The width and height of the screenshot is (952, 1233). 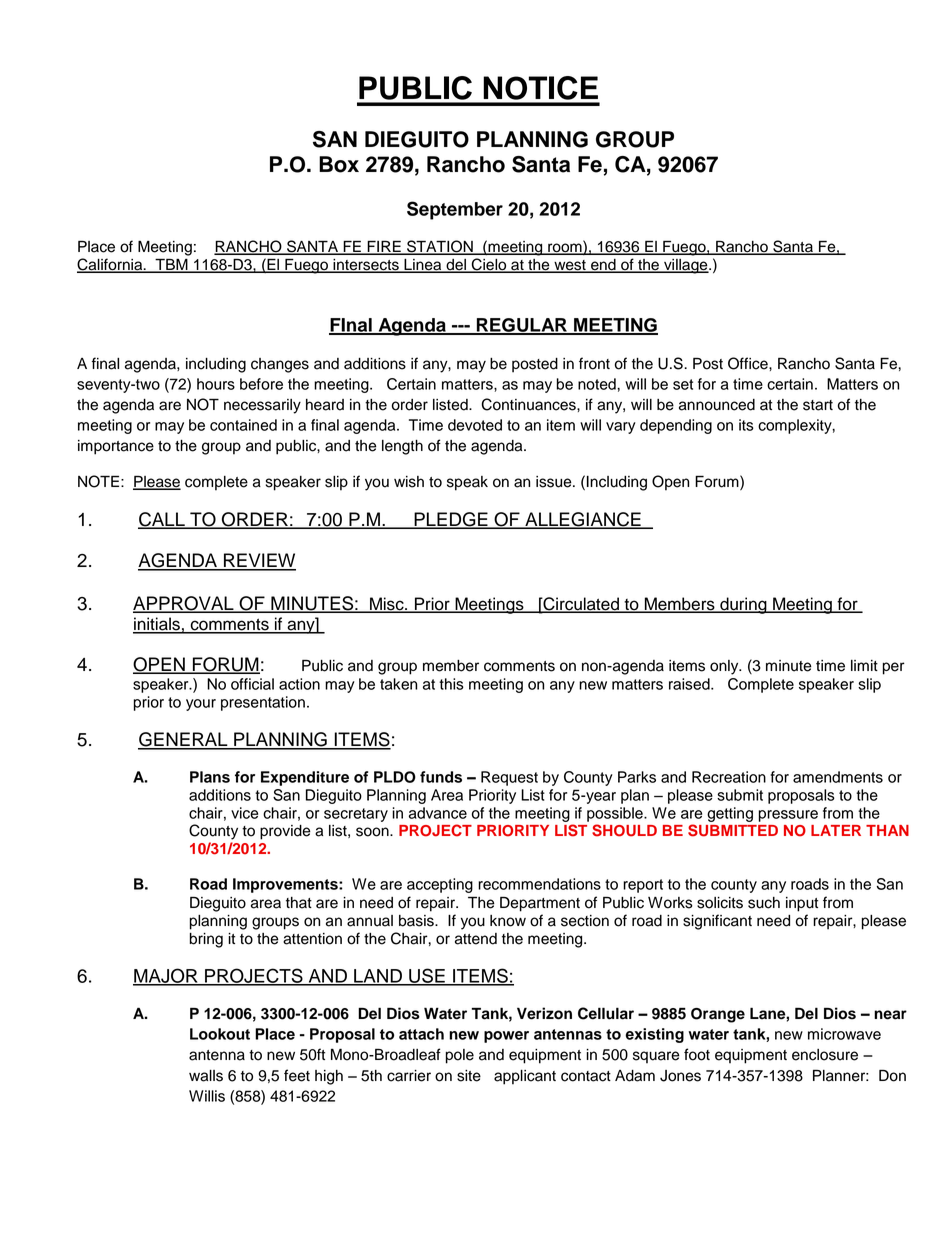 What do you see at coordinates (455, 210) in the screenshot?
I see `September` at bounding box center [455, 210].
